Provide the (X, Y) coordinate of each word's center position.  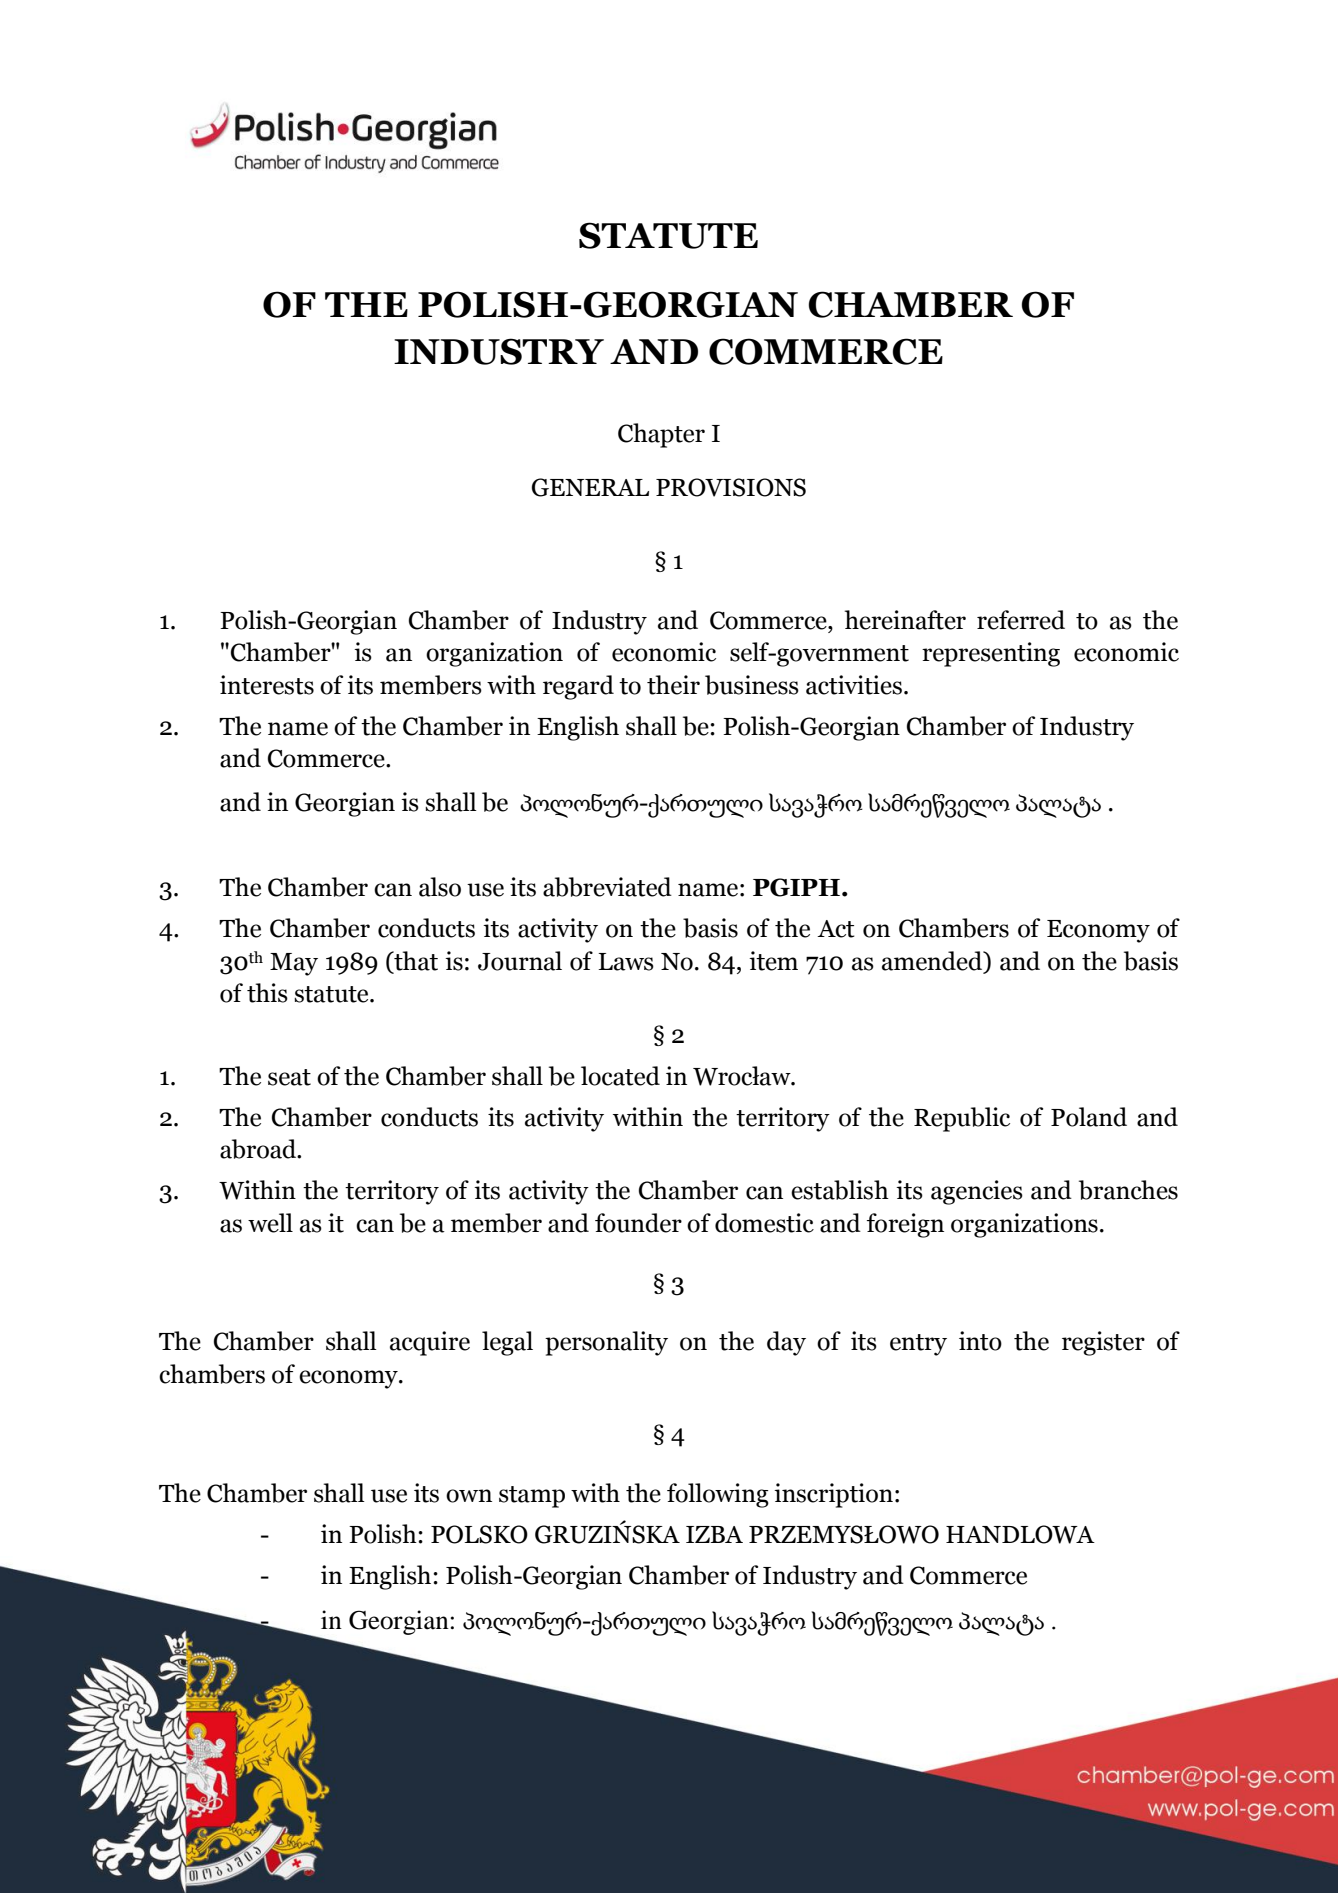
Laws (626, 962)
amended (933, 961)
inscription (833, 1495)
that (415, 961)
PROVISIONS (731, 487)
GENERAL (590, 487)
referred (1021, 620)
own (469, 1496)
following (718, 1495)
